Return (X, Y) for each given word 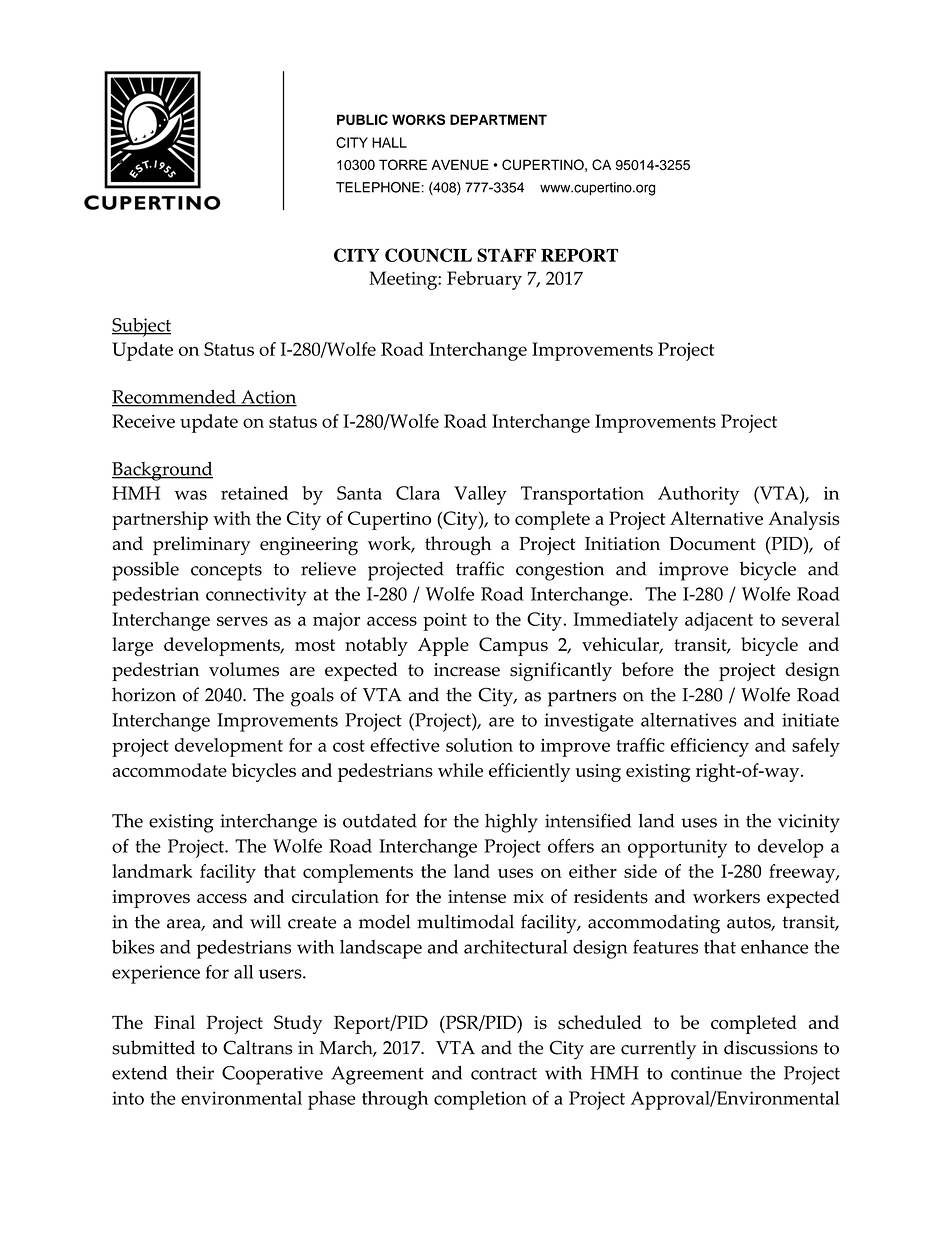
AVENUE (460, 164)
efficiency (710, 747)
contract (504, 1074)
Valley (480, 495)
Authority (698, 495)
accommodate (169, 770)
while (460, 770)
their (195, 1073)
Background (162, 471)
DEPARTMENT (498, 119)
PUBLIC (362, 119)
